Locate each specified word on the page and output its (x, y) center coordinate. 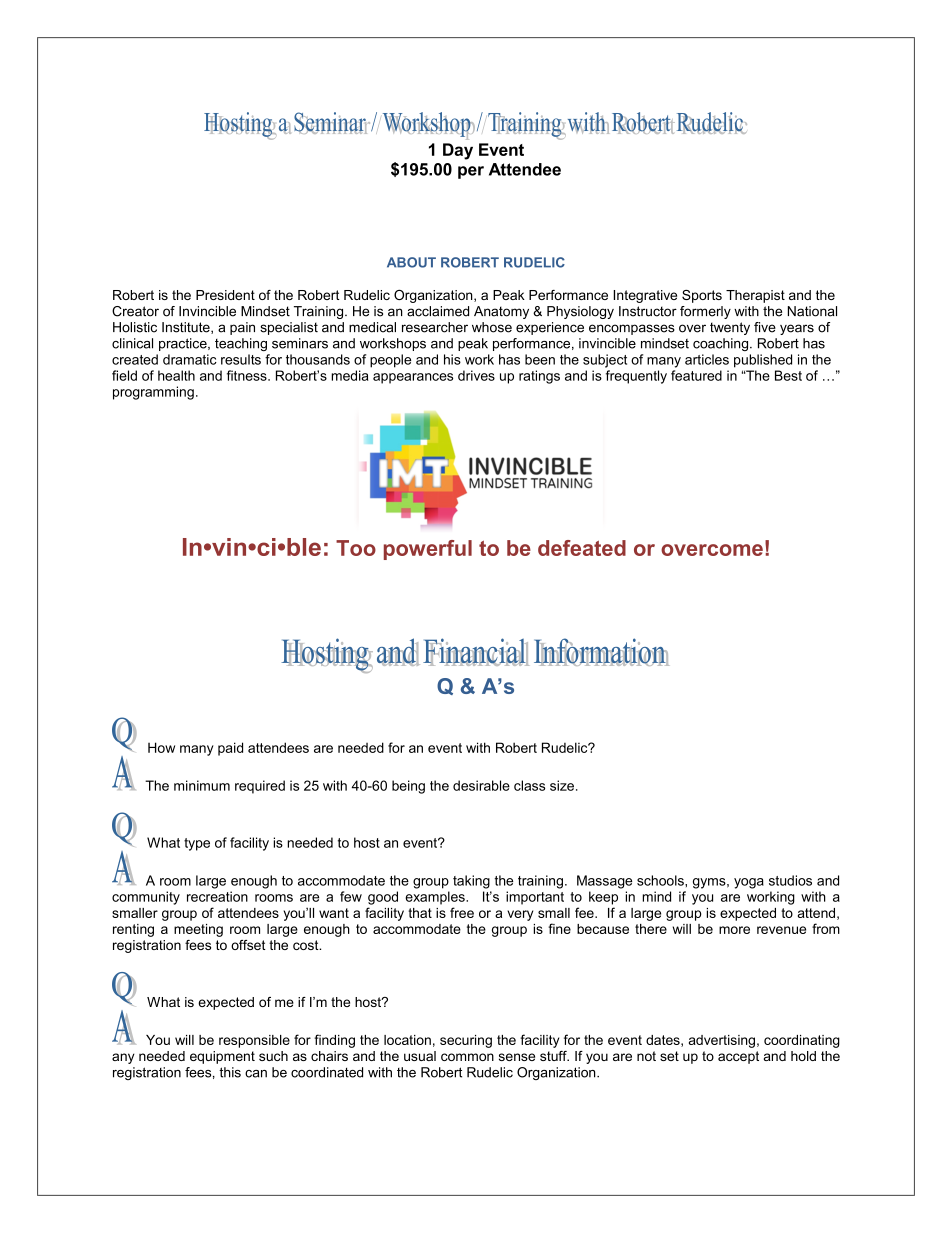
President (225, 295)
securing (466, 1041)
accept (738, 1057)
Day (458, 151)
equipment (222, 1057)
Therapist (755, 296)
